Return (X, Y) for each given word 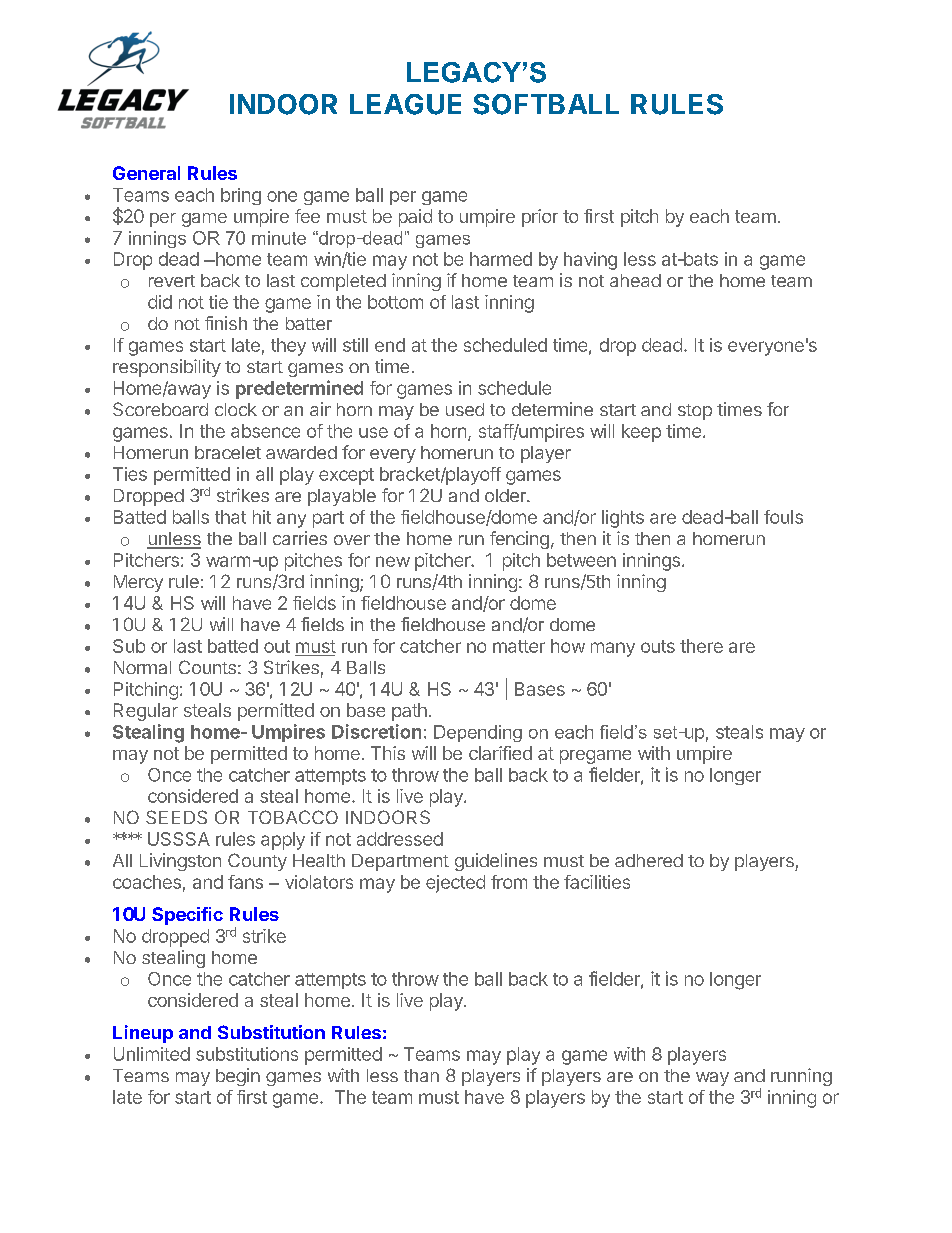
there (701, 646)
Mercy (138, 583)
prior (540, 218)
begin (238, 1077)
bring (241, 196)
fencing (519, 540)
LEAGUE (405, 104)
